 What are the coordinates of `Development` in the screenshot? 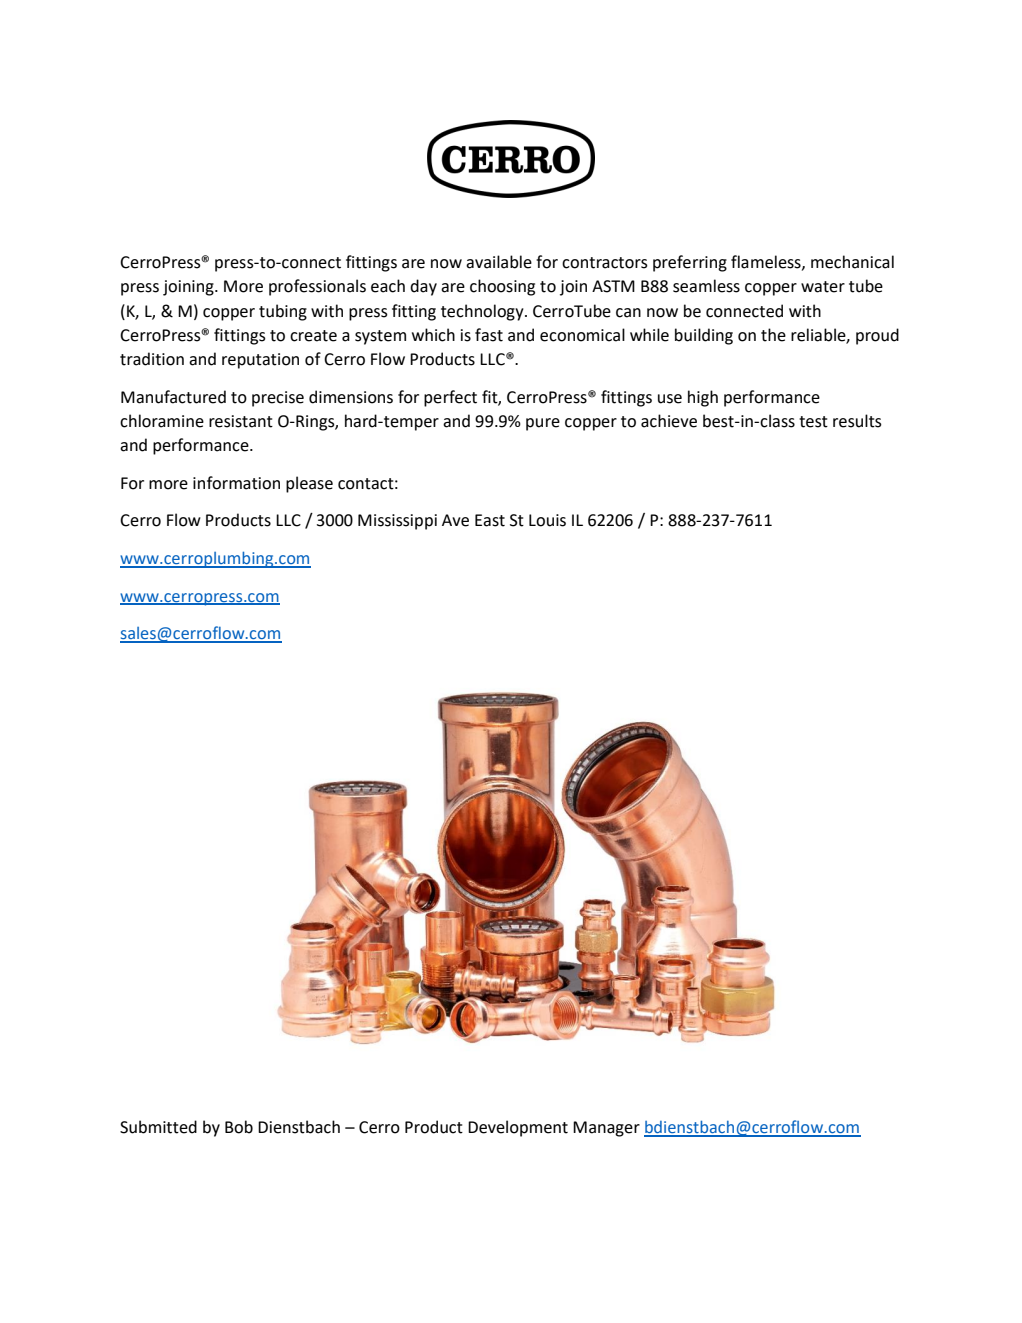 It's located at (518, 1128).
